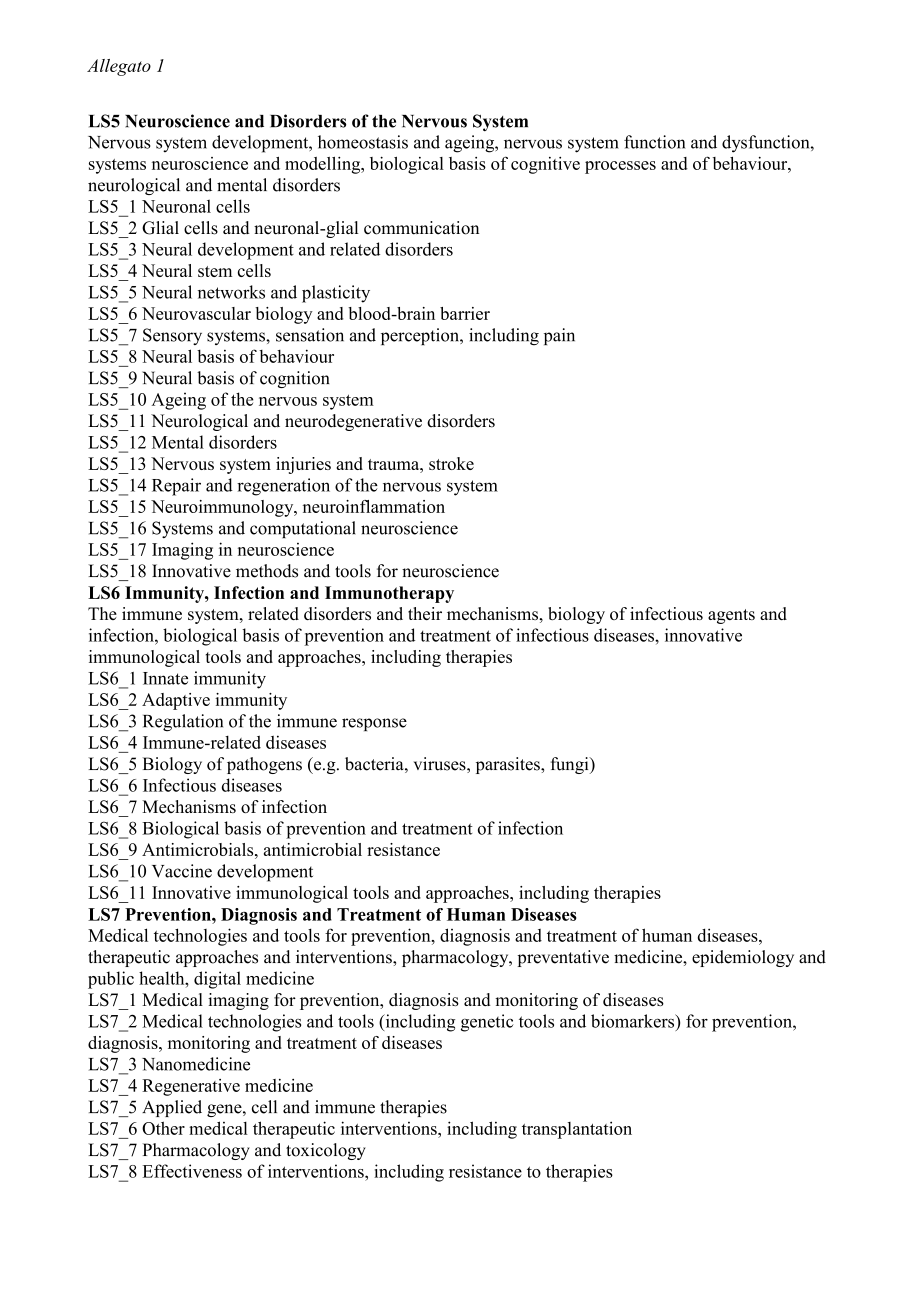 This screenshot has width=924, height=1308. Describe the element at coordinates (192, 1171) in the screenshot. I see `Effectiveness` at that location.
